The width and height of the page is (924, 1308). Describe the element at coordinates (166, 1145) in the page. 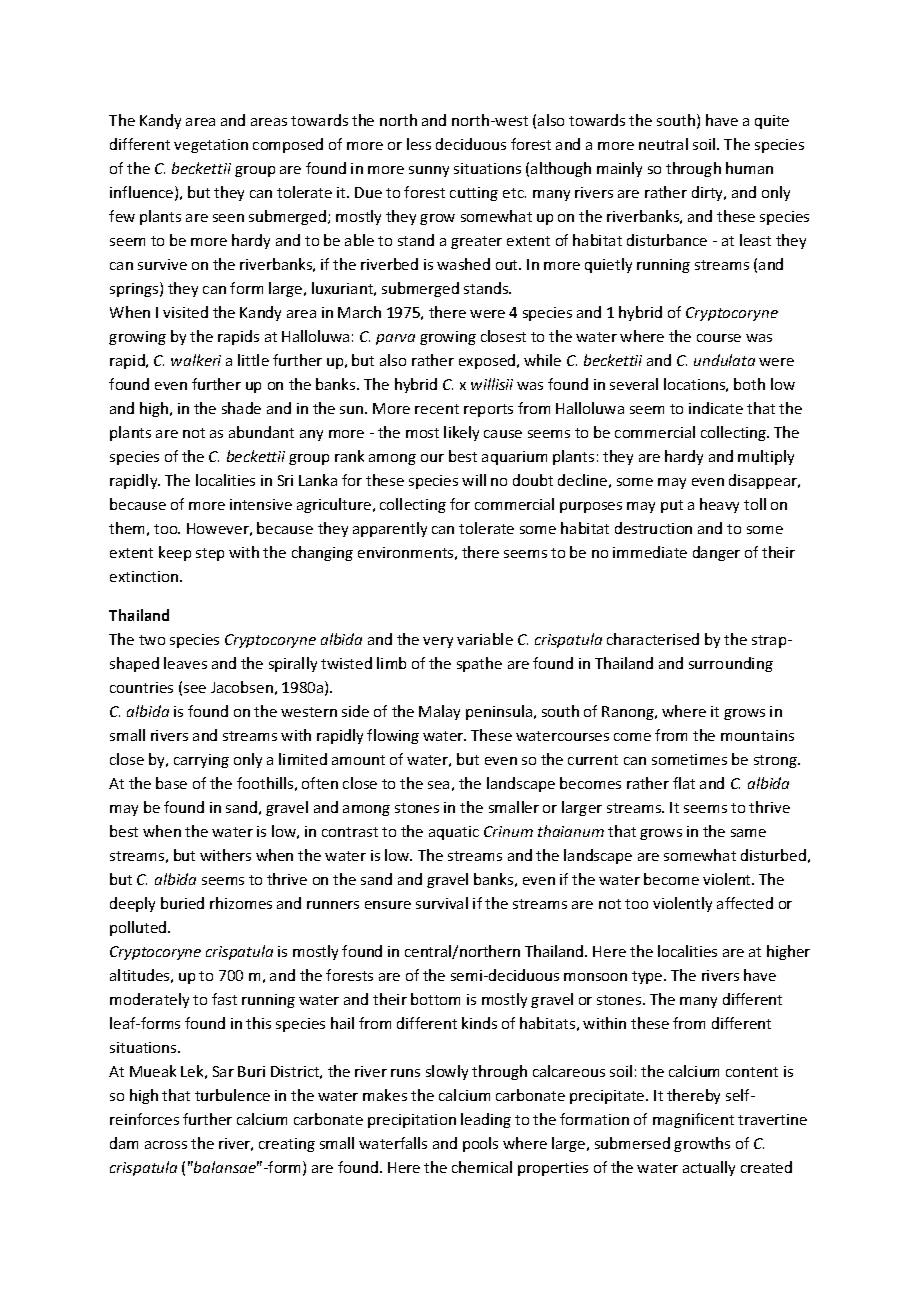

I see `across` at that location.
